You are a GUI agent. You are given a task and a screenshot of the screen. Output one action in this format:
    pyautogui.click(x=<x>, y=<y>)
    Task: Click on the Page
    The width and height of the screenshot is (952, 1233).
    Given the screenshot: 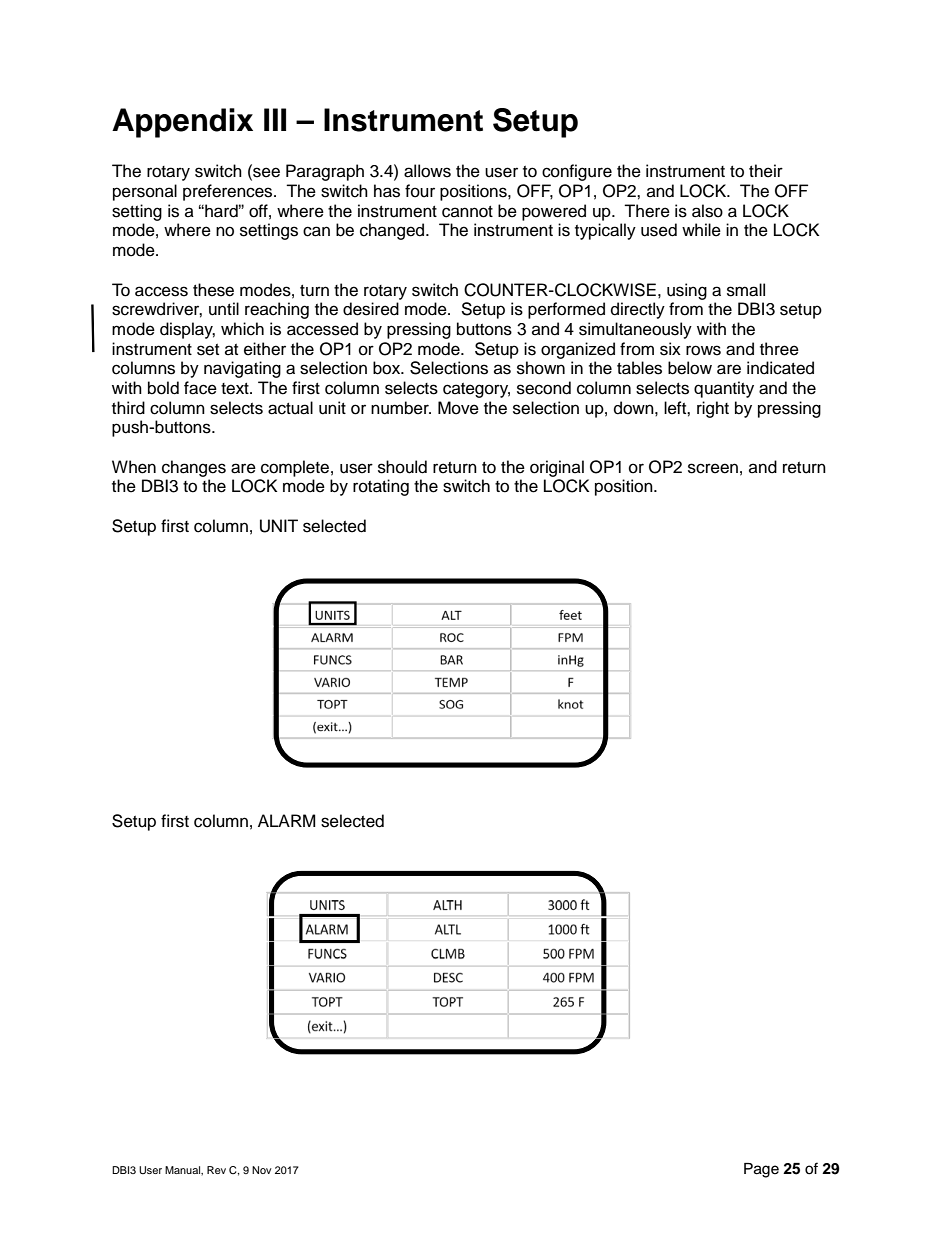 What is the action you would take?
    pyautogui.click(x=761, y=1170)
